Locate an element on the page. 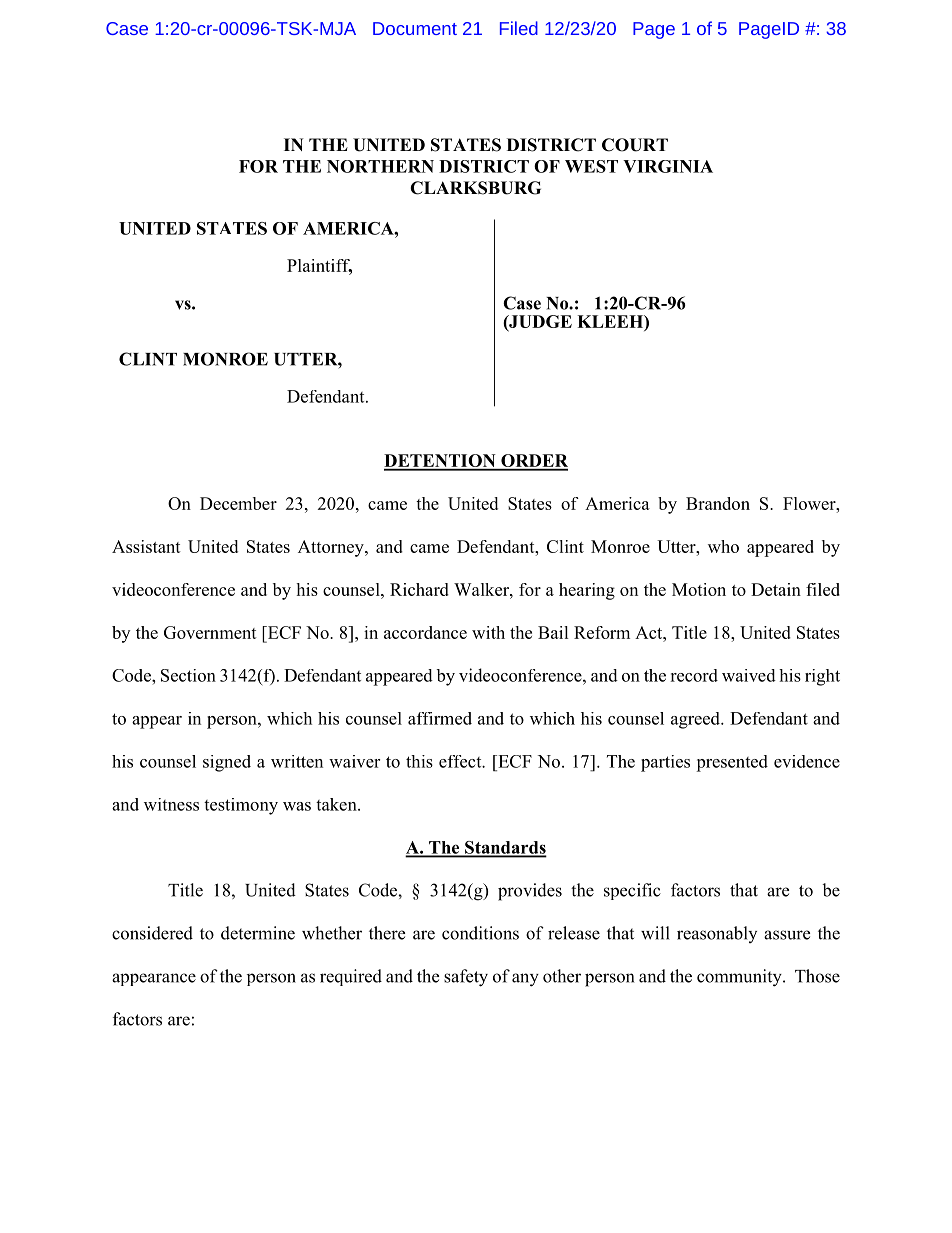  December is located at coordinates (238, 503).
